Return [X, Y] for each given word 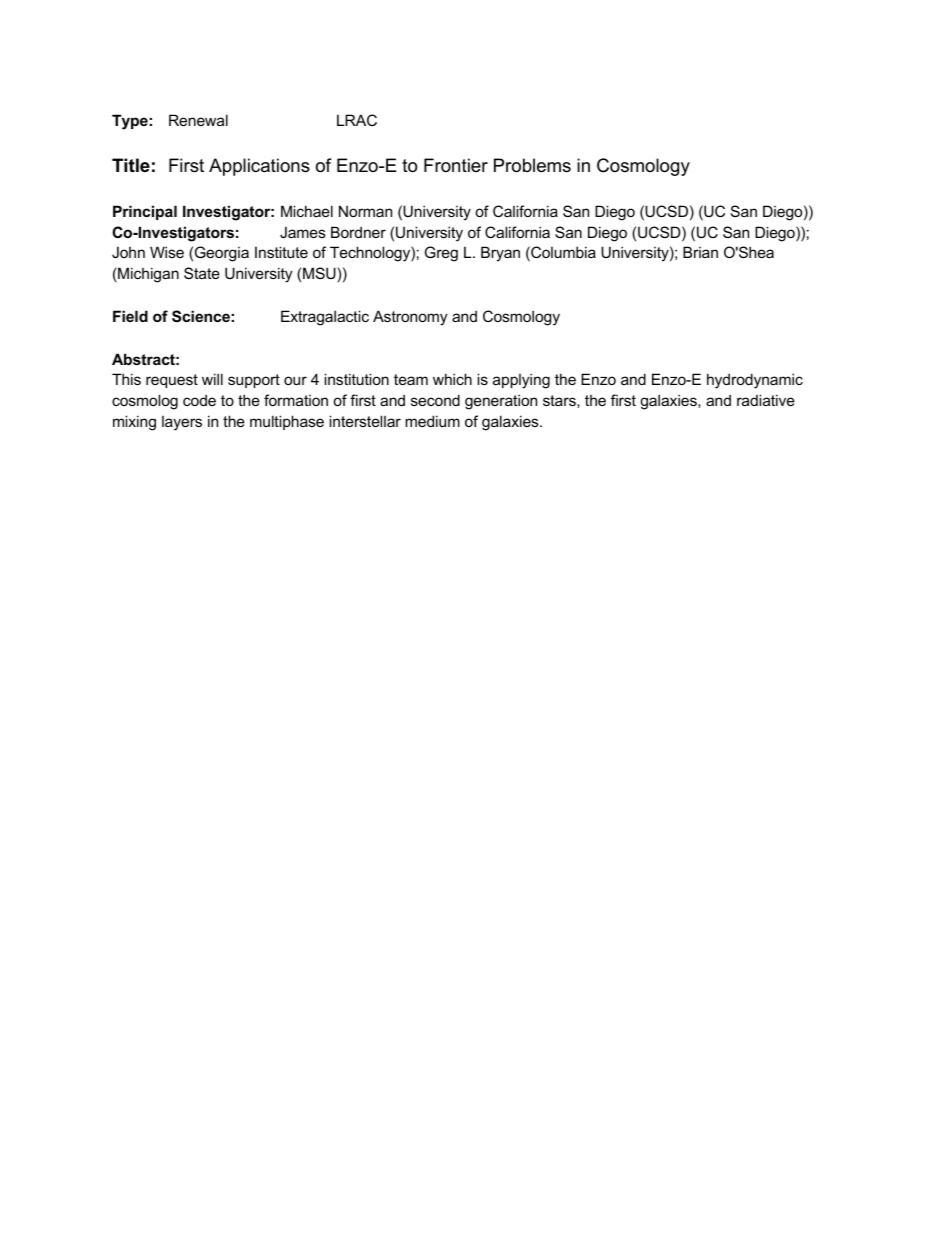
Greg [441, 254]
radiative [766, 400]
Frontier [456, 165]
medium [432, 421]
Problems [532, 165]
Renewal [198, 120]
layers [182, 423]
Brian [700, 252]
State [202, 273]
